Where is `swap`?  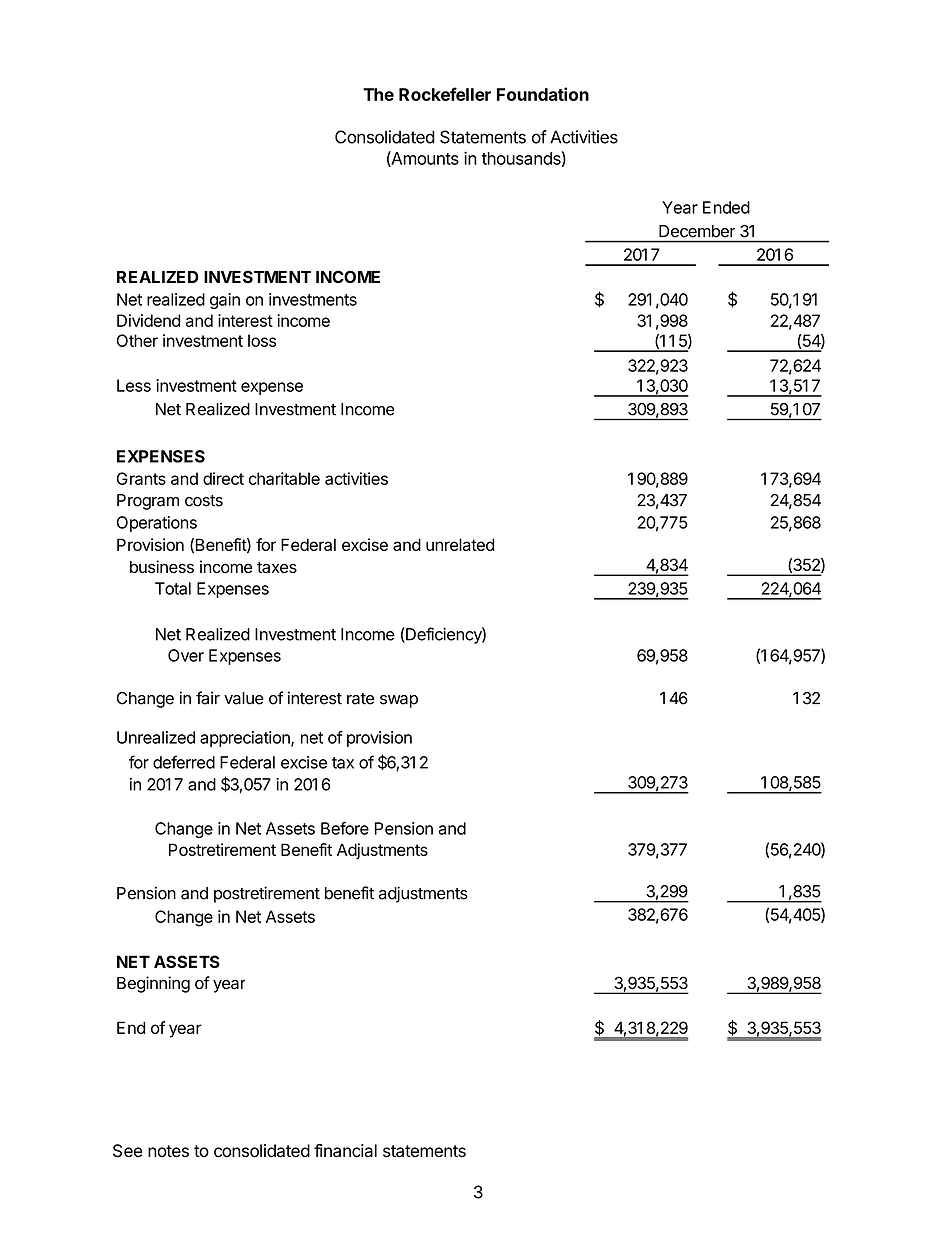
swap is located at coordinates (399, 701).
